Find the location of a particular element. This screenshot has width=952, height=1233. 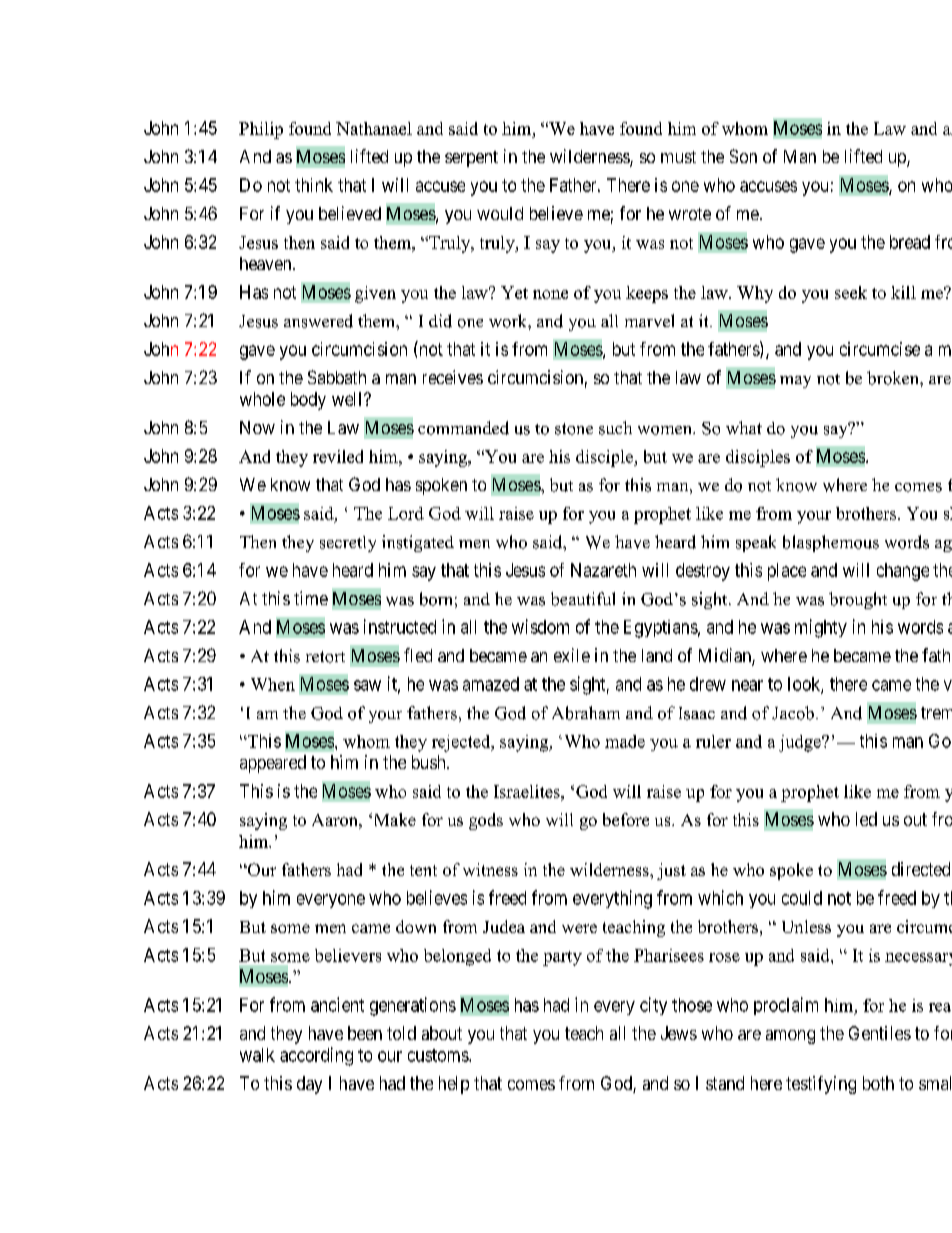

testifying is located at coordinates (821, 1085).
